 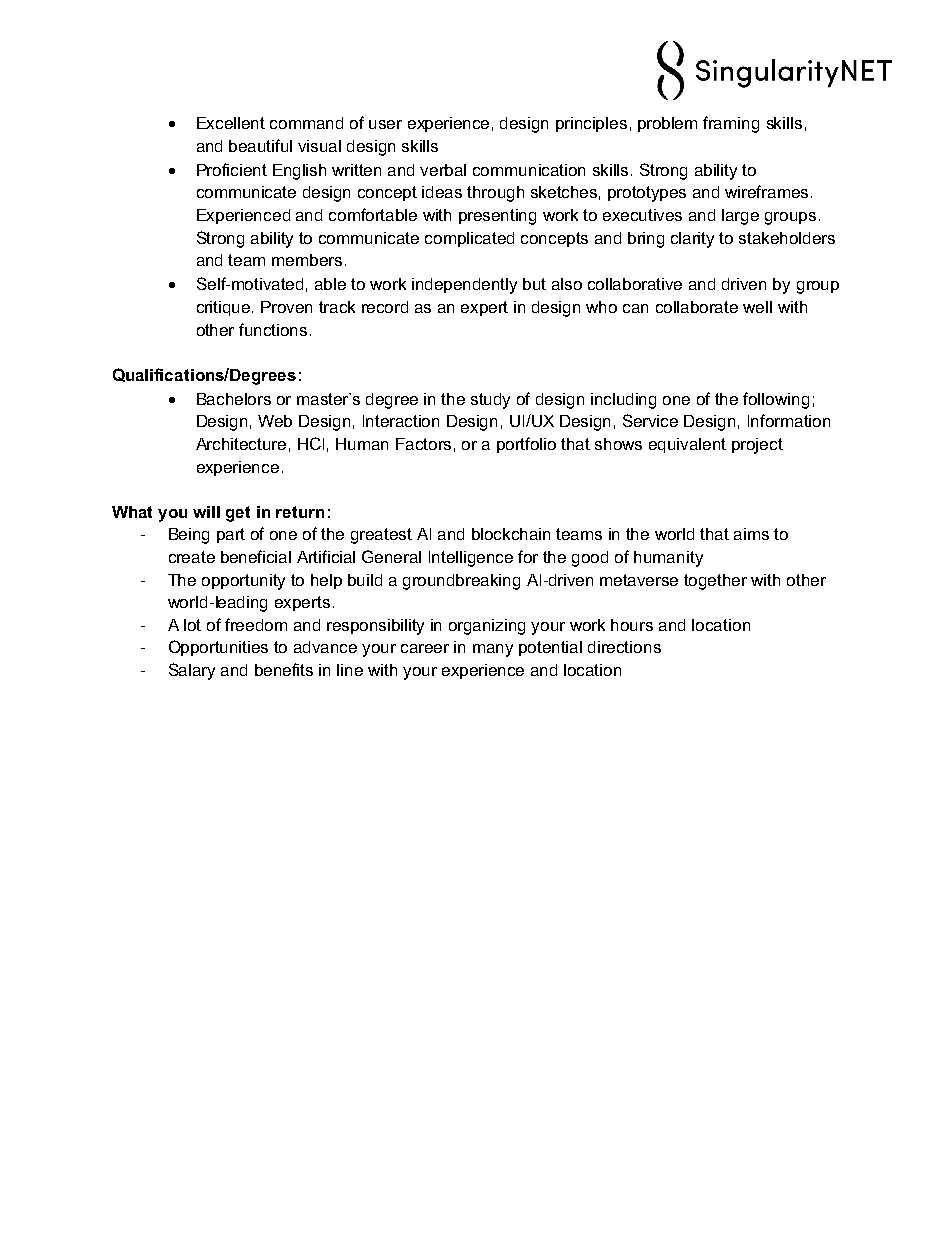 I want to click on independently, so click(x=464, y=286).
